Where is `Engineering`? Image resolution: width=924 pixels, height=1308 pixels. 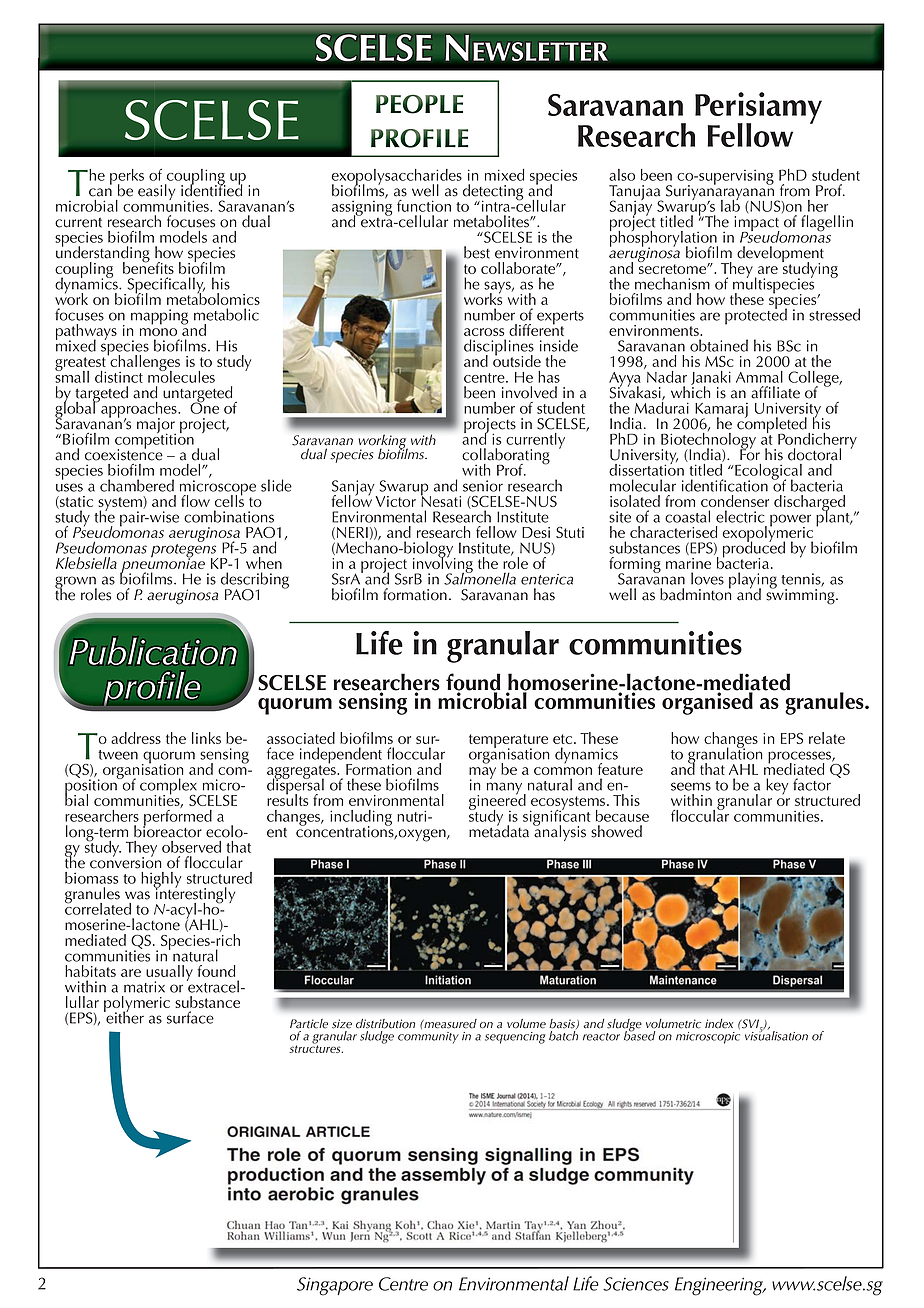 Engineering is located at coordinates (720, 1286).
